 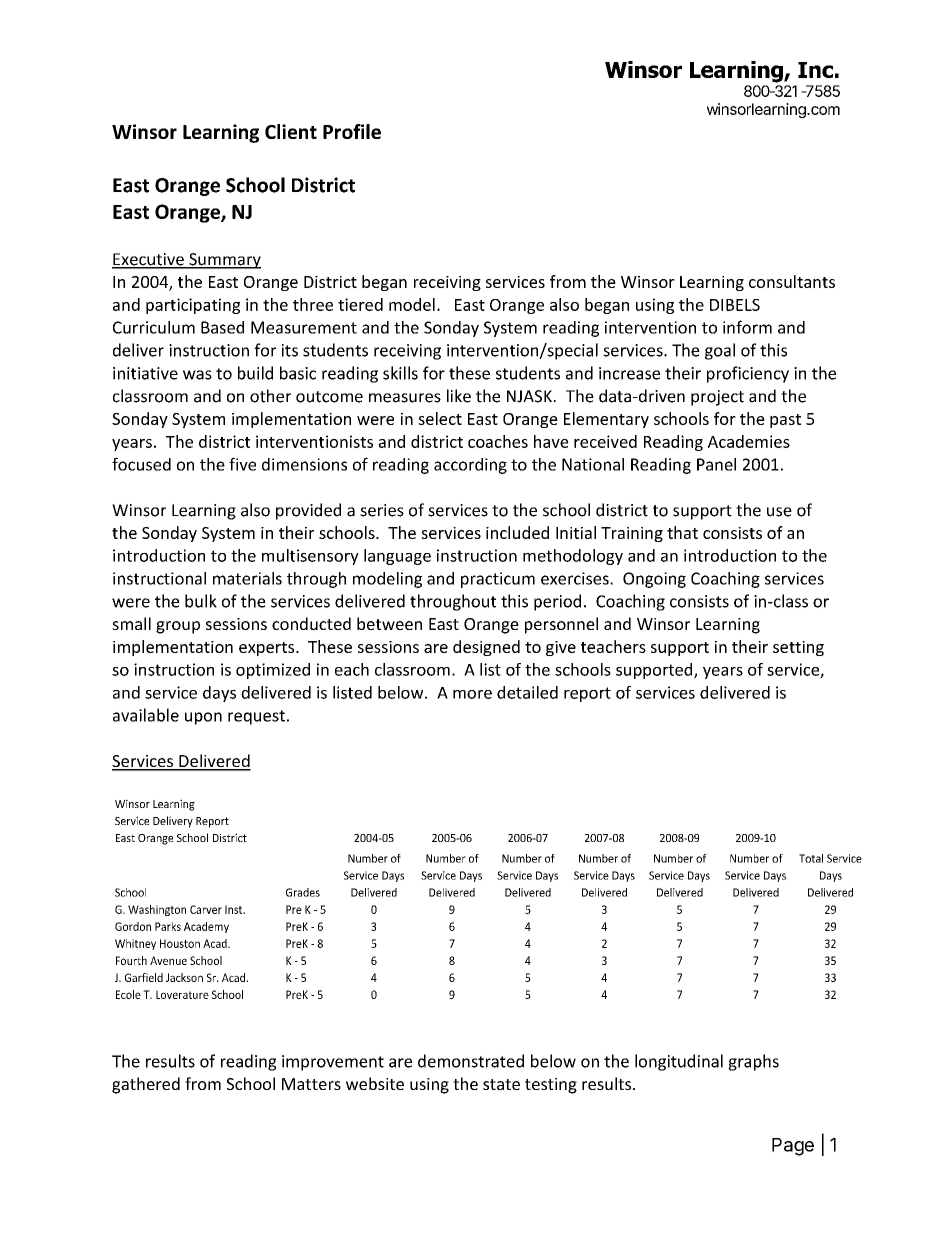 What do you see at coordinates (242, 464) in the page?
I see `five` at bounding box center [242, 464].
